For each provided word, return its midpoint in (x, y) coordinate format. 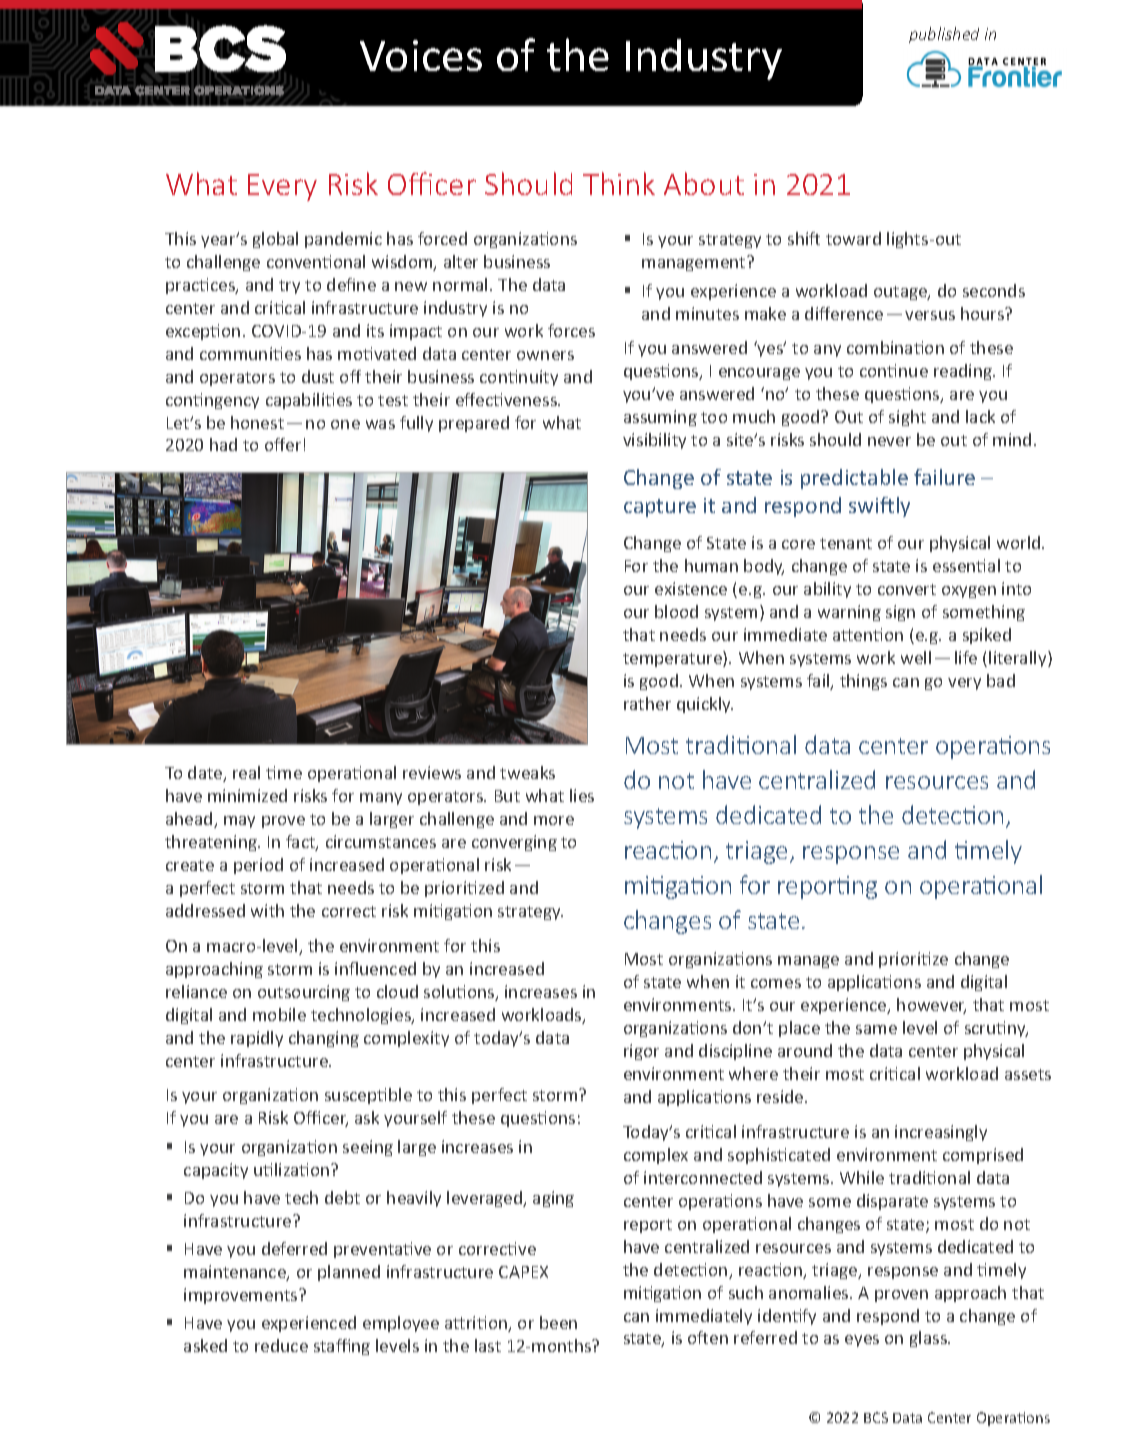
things (863, 682)
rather (647, 703)
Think (619, 183)
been (558, 1322)
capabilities (309, 401)
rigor (641, 1052)
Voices (421, 55)
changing (324, 1039)
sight (907, 418)
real (246, 772)
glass (929, 1339)
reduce (281, 1345)
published (944, 35)
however (931, 1006)
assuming (660, 418)
